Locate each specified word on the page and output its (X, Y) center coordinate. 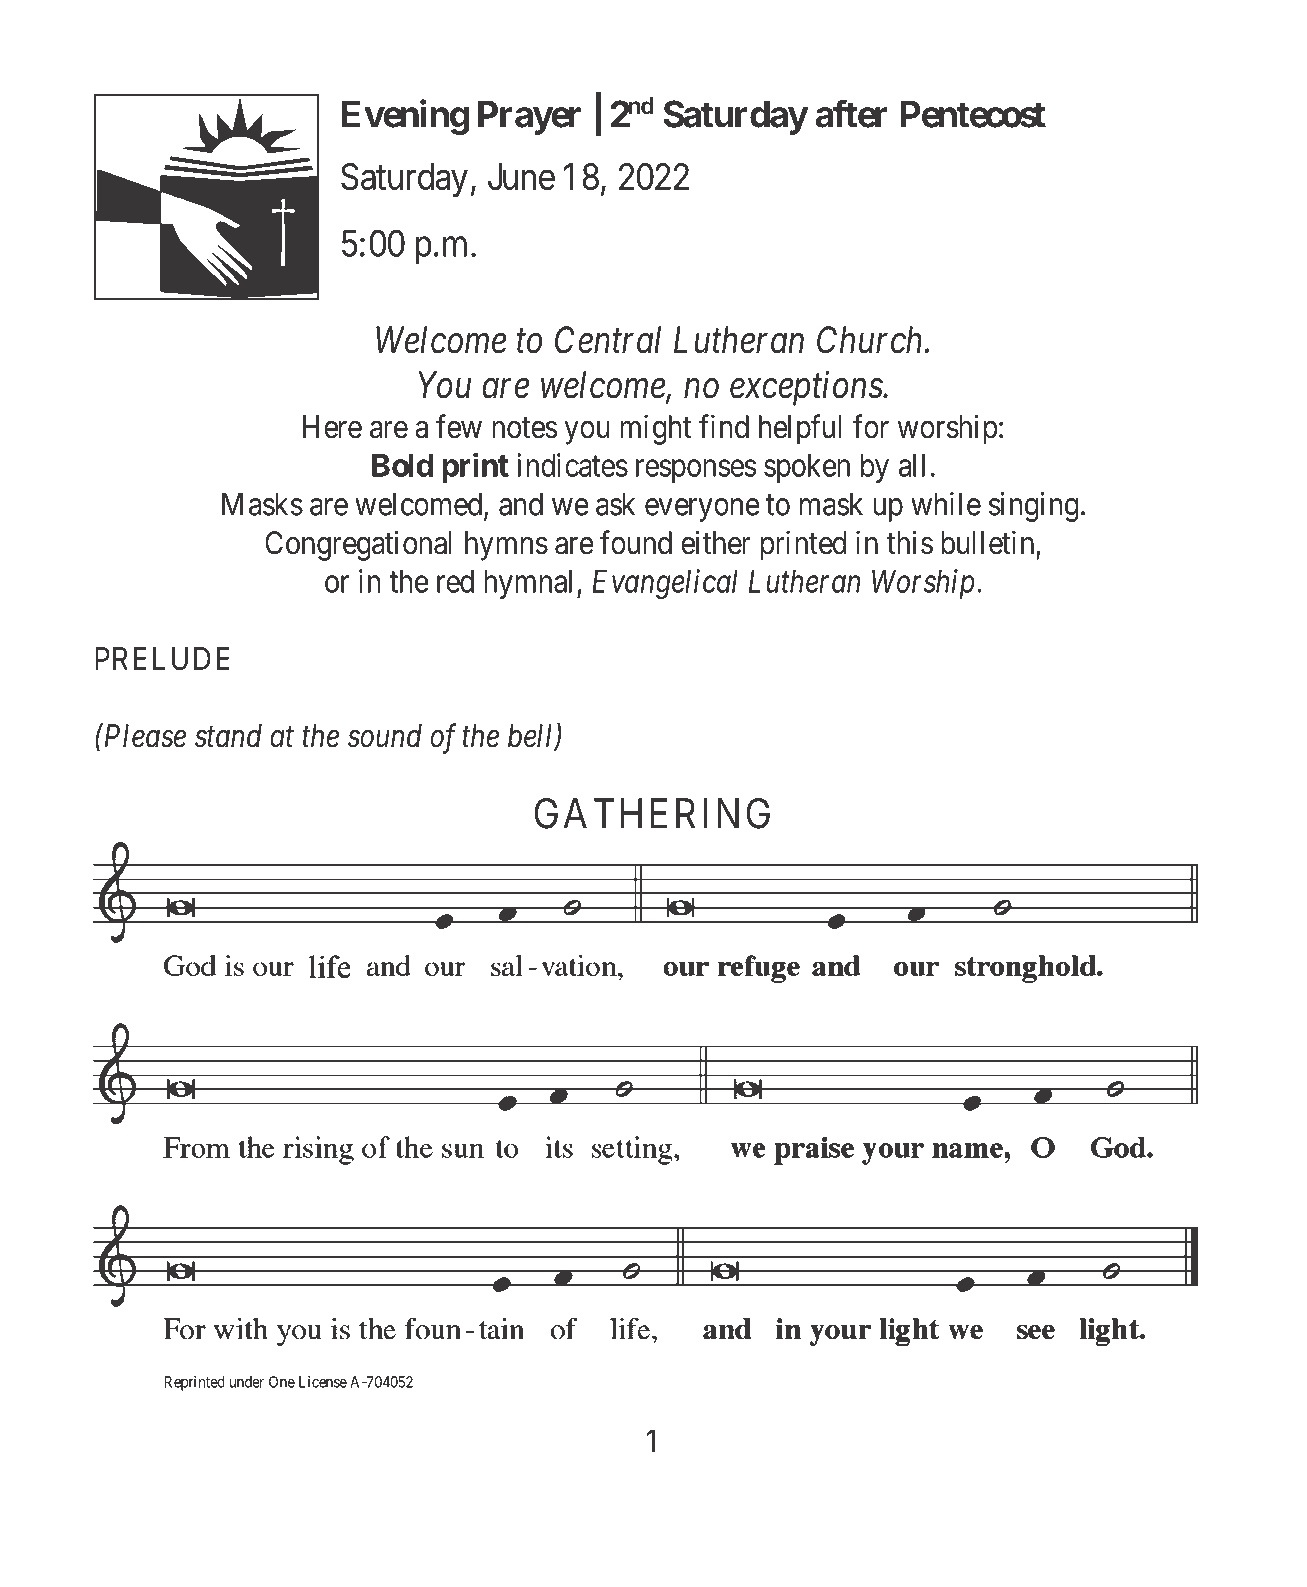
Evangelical (665, 584)
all (912, 465)
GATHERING (652, 813)
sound (385, 736)
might (655, 429)
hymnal (531, 584)
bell (532, 737)
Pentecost (973, 114)
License (323, 1382)
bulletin (987, 542)
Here (332, 427)
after (851, 114)
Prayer (529, 118)
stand (228, 736)
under (247, 1382)
